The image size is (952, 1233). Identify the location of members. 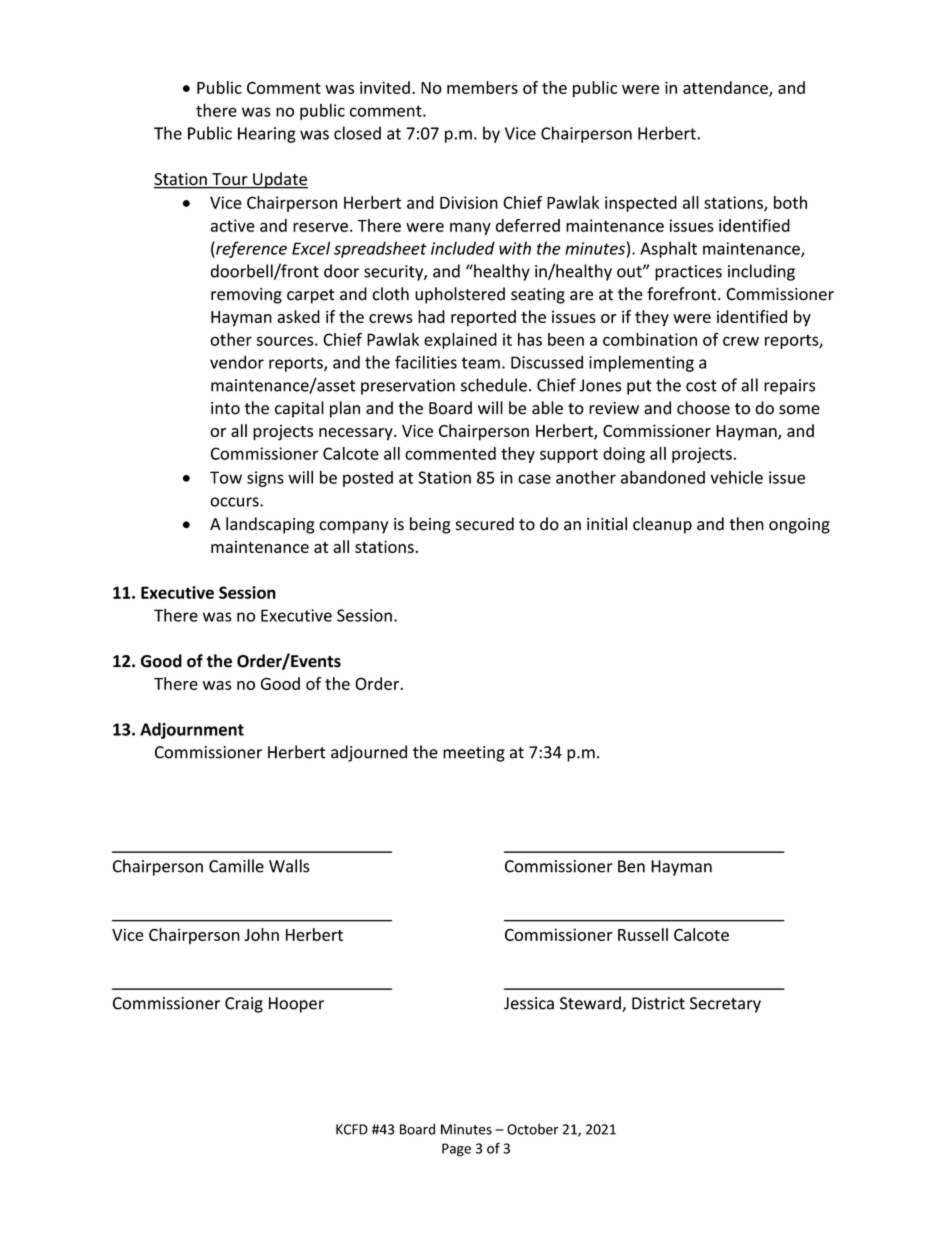
(482, 87).
